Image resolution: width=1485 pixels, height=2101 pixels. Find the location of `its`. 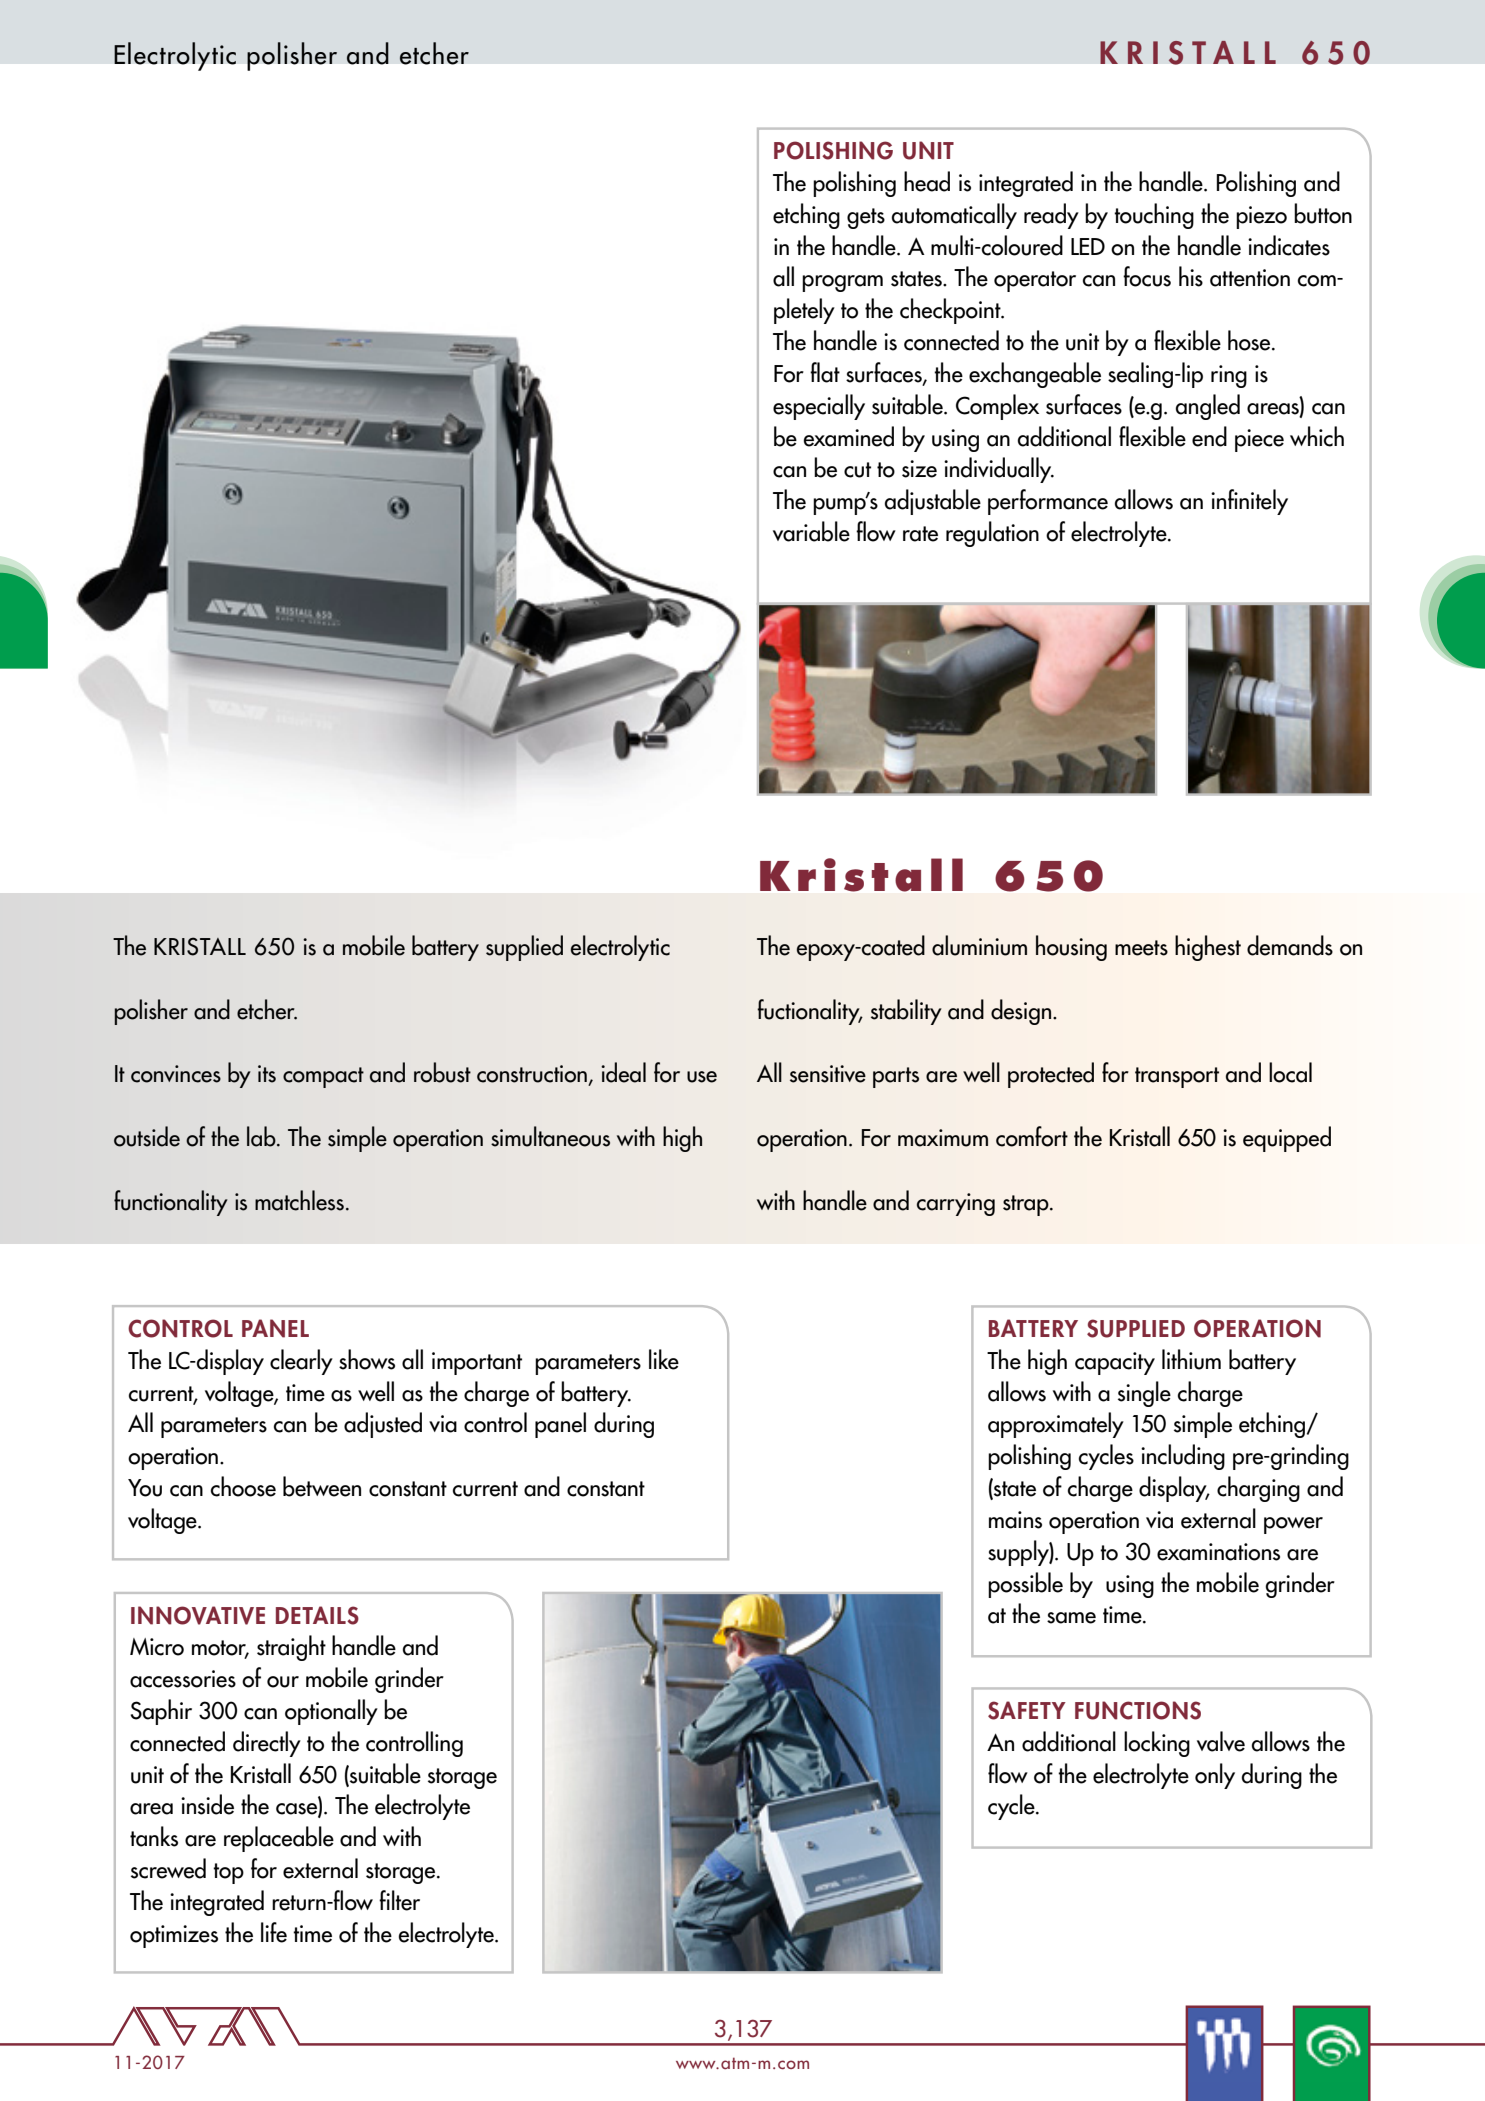

its is located at coordinates (267, 1074).
